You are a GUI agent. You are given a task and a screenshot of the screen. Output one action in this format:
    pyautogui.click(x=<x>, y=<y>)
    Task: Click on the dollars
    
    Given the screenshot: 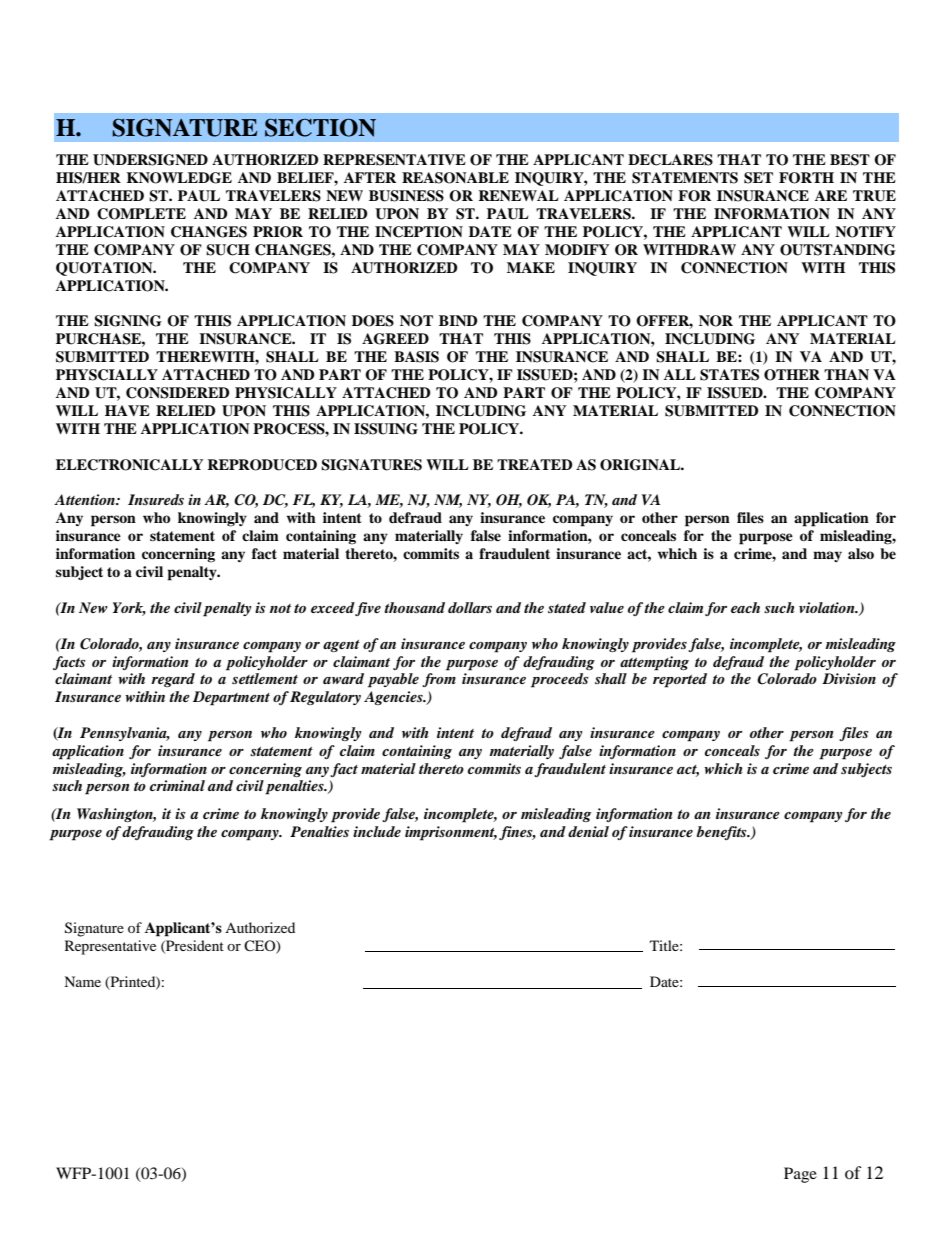 What is the action you would take?
    pyautogui.click(x=470, y=607)
